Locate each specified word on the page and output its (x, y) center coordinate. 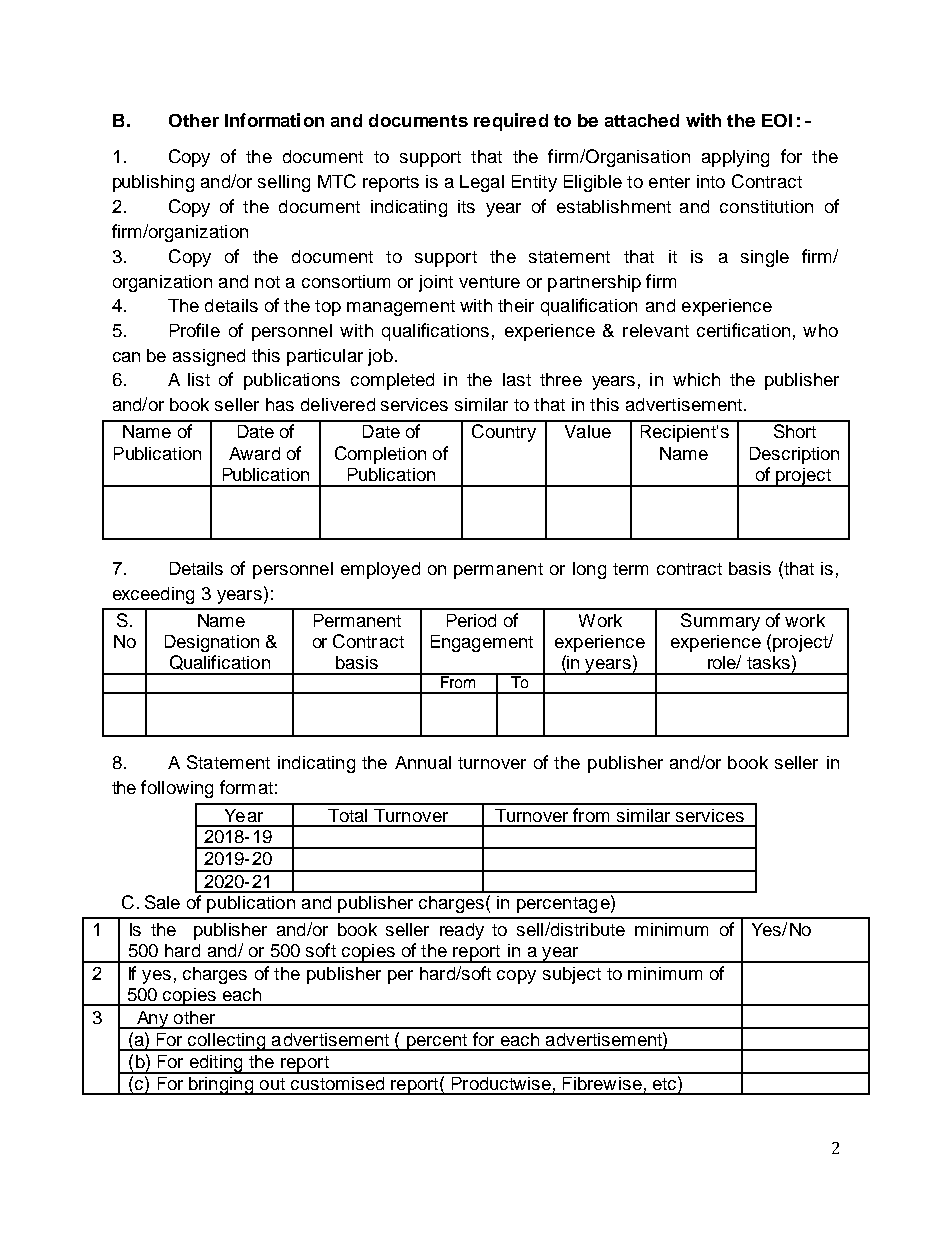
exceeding (153, 595)
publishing (153, 183)
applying (735, 158)
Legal (482, 183)
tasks (768, 662)
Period (471, 620)
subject (572, 975)
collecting (227, 1042)
